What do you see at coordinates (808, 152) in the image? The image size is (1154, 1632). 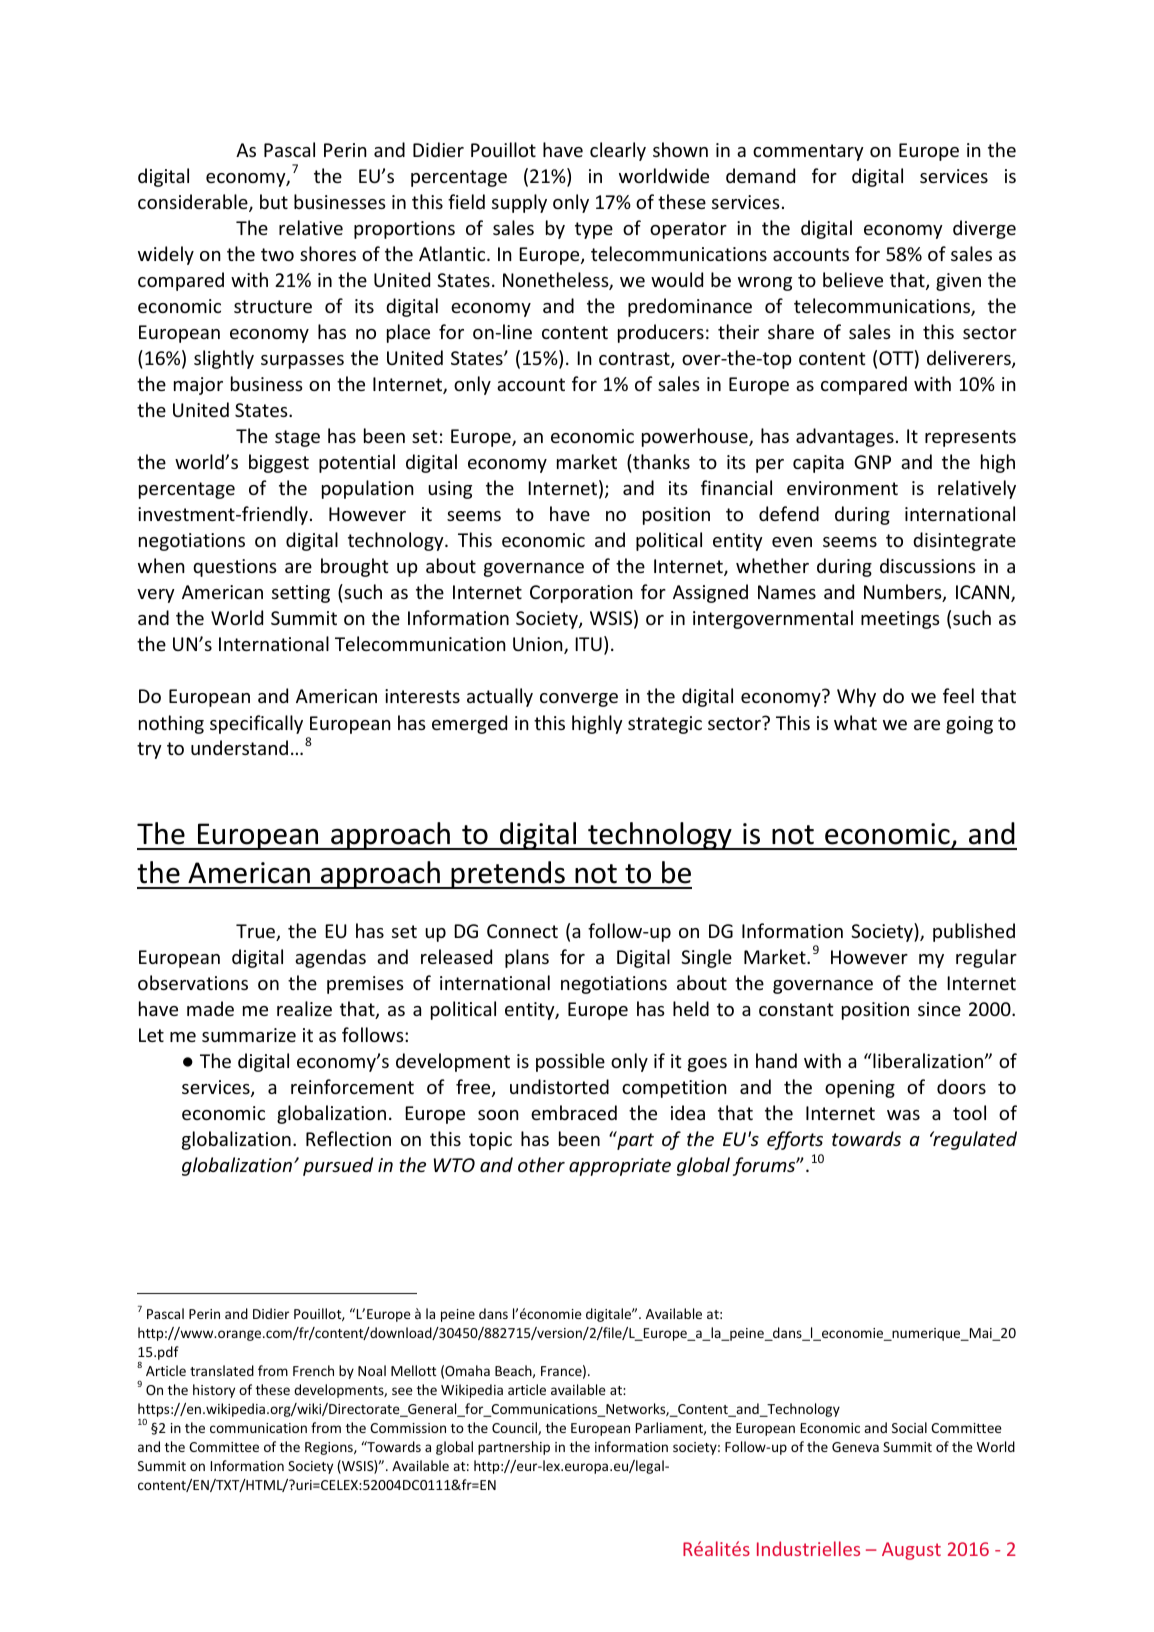 I see `commentary` at bounding box center [808, 152].
